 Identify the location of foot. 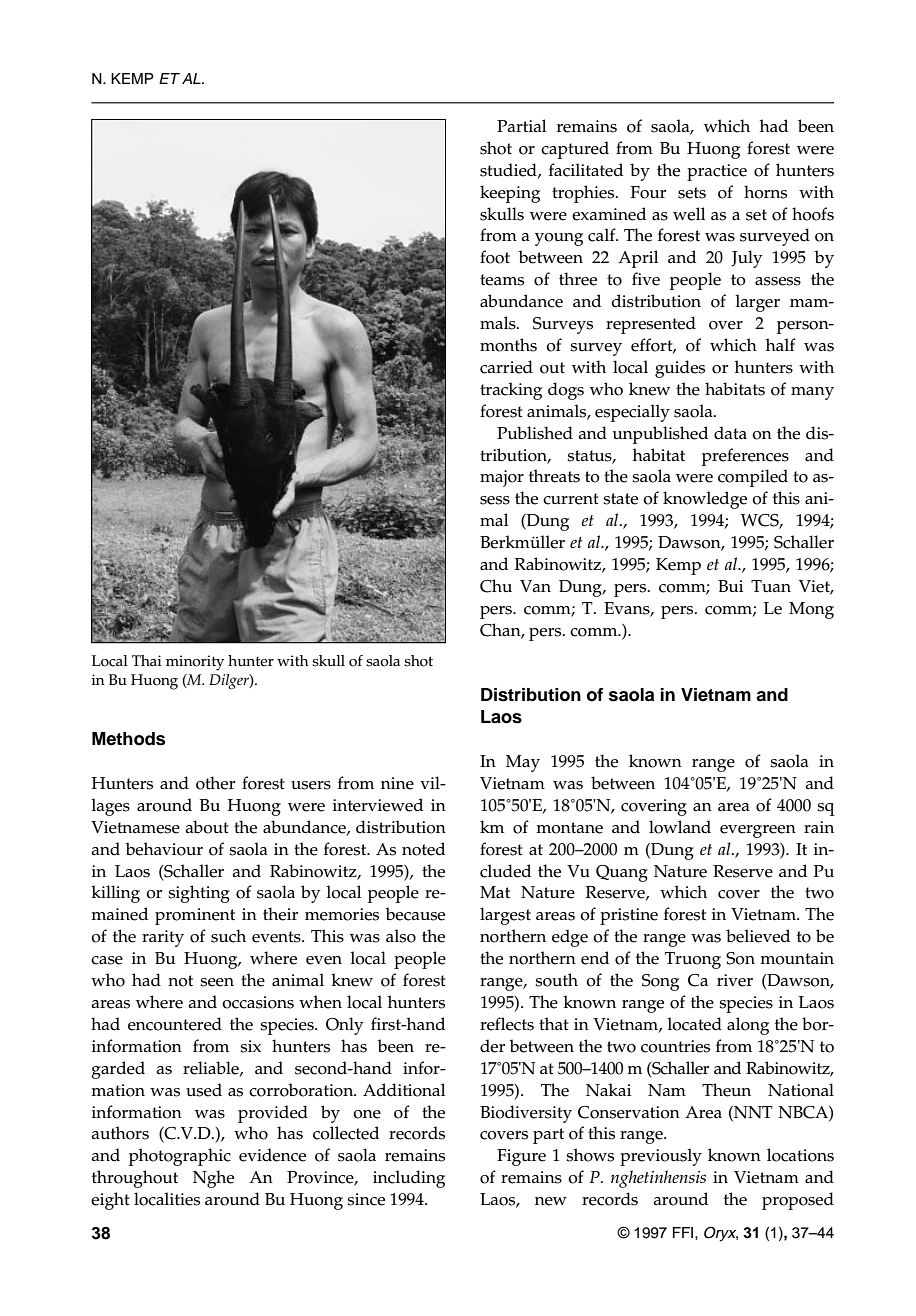
(495, 257).
